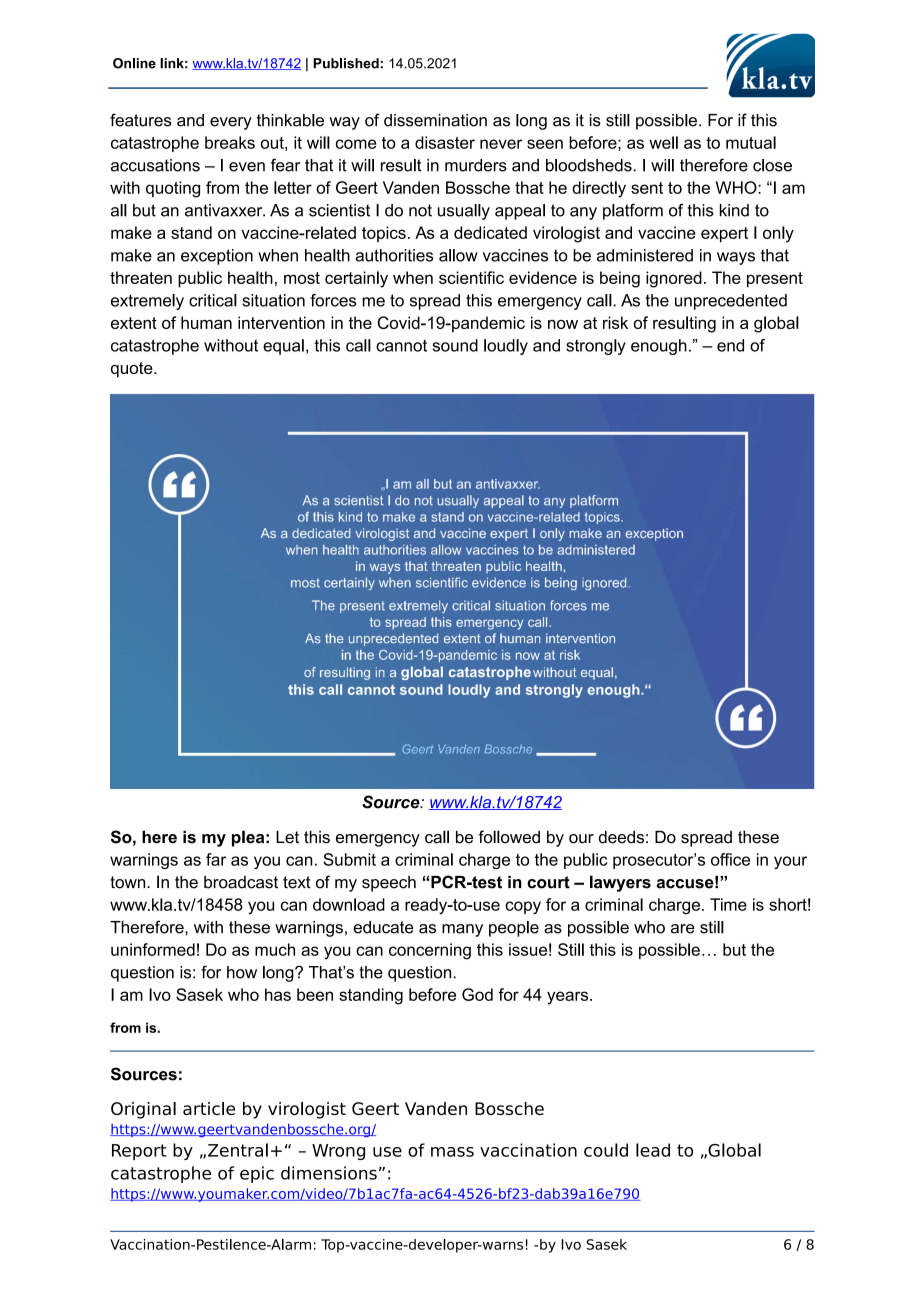  Describe the element at coordinates (231, 123) in the image. I see `every` at that location.
